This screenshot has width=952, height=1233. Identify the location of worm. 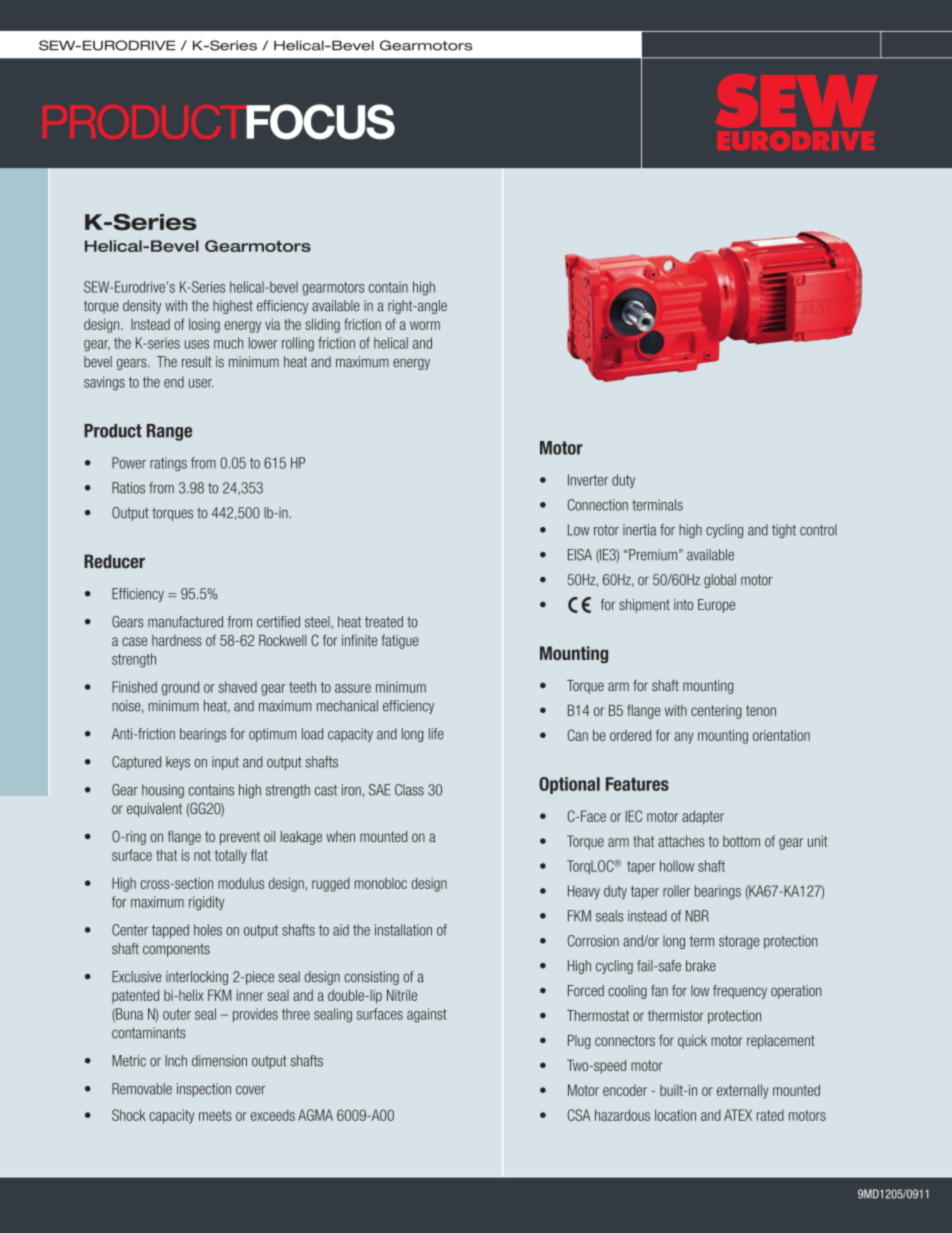
(425, 325).
